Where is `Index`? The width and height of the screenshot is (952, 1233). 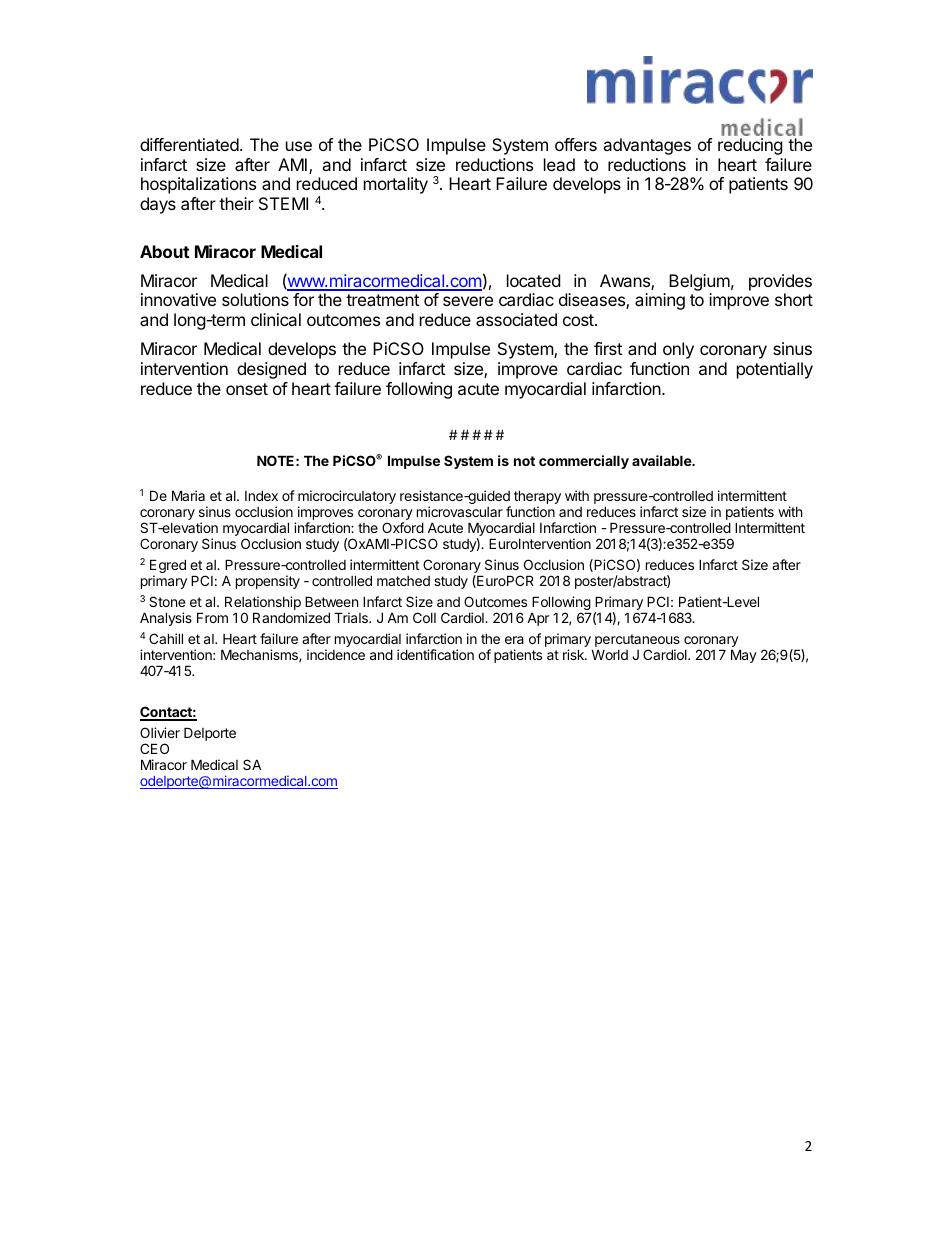
Index is located at coordinates (261, 495).
